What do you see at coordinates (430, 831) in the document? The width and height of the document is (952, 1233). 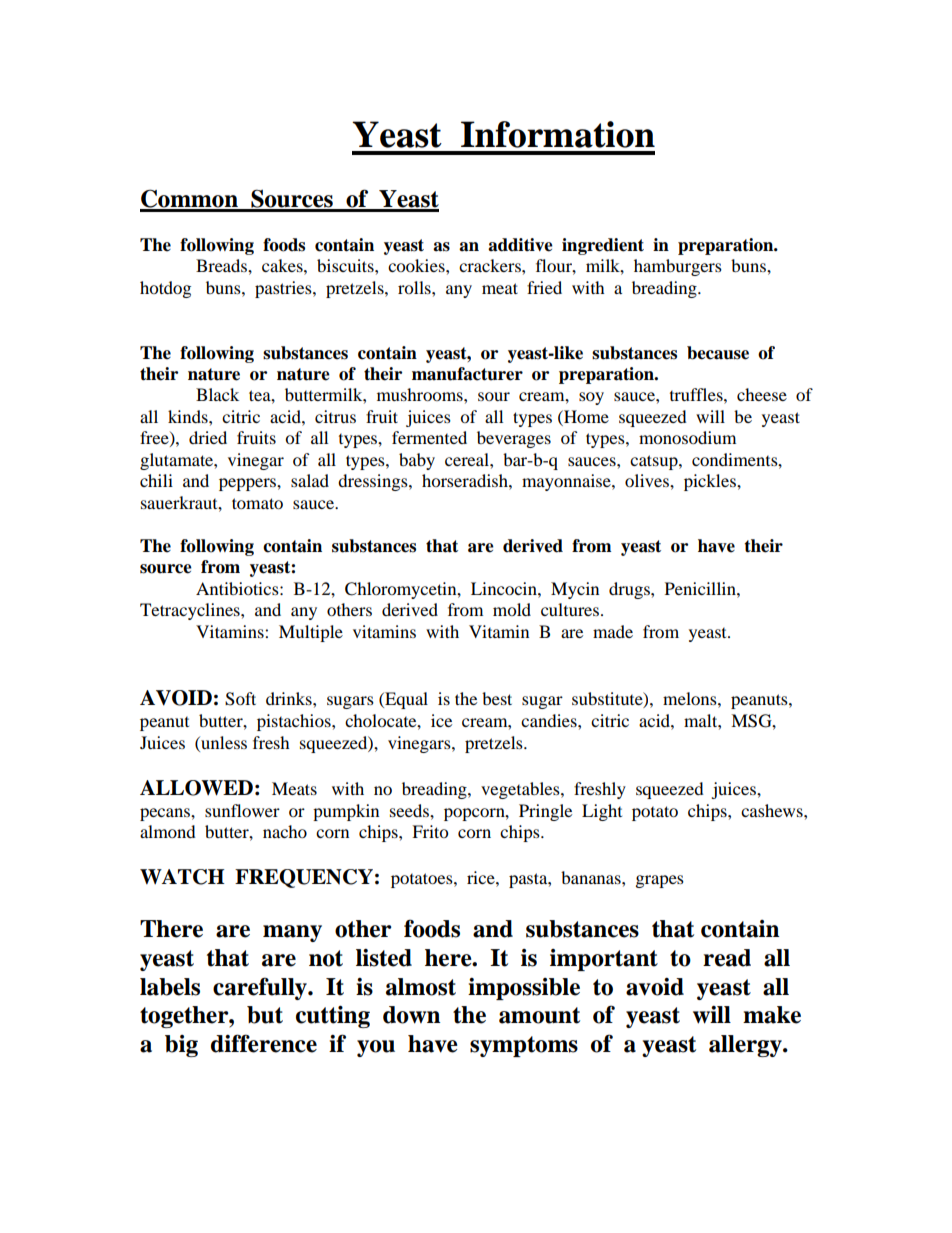 I see `Frito` at bounding box center [430, 831].
